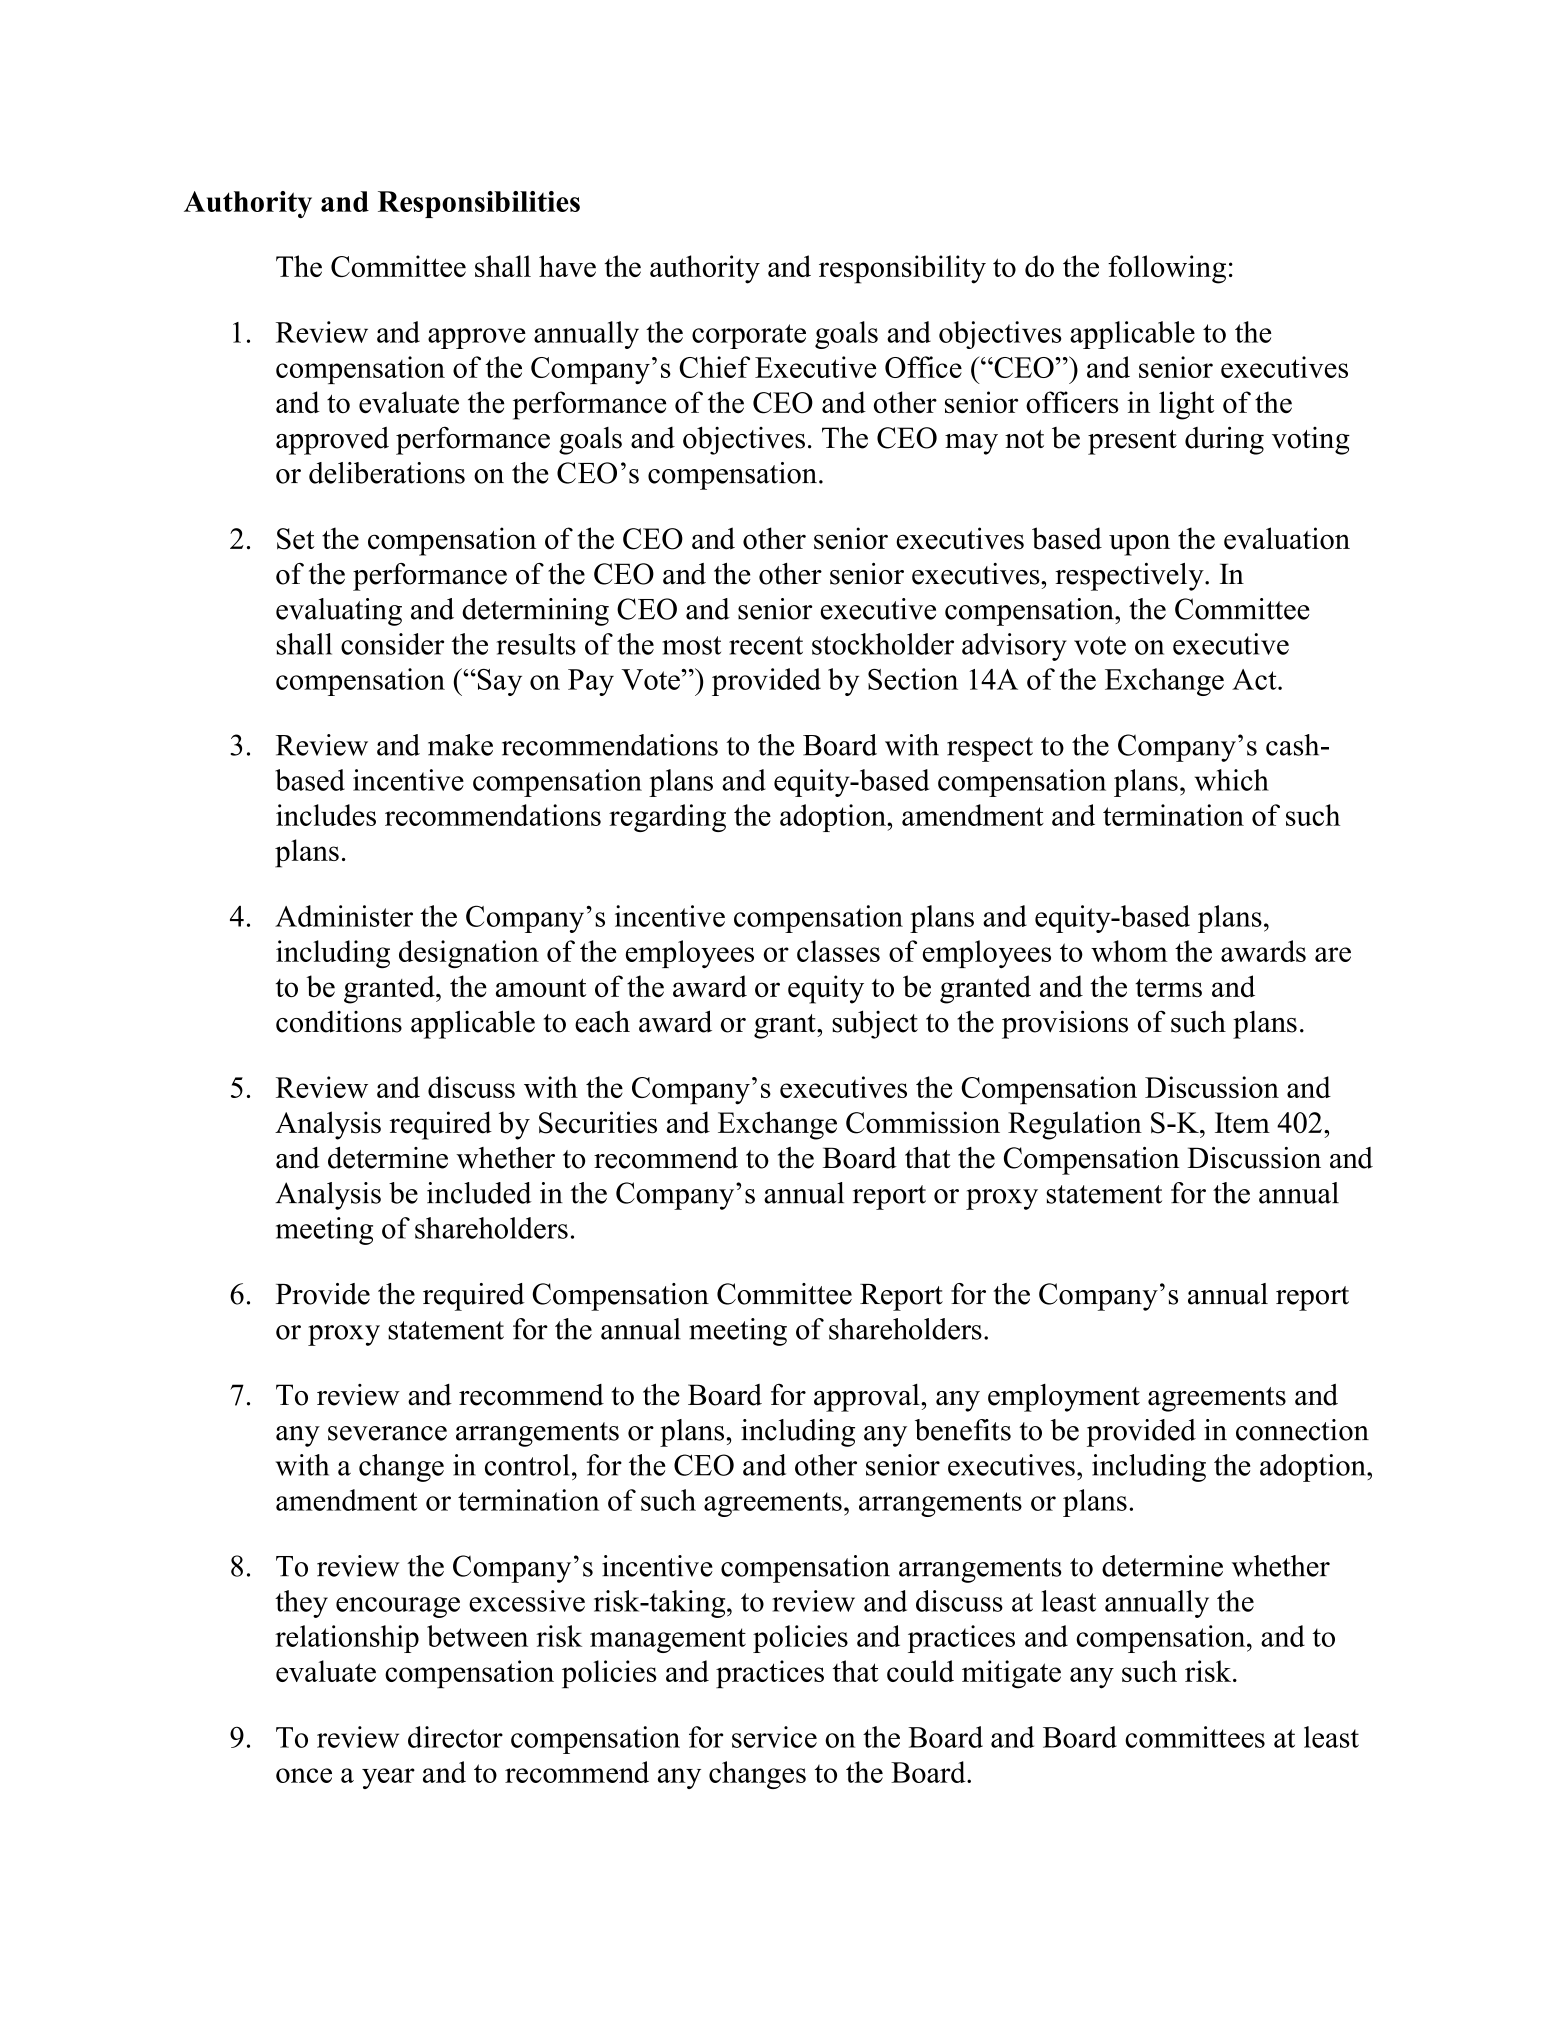  I want to click on following, so click(1167, 269).
